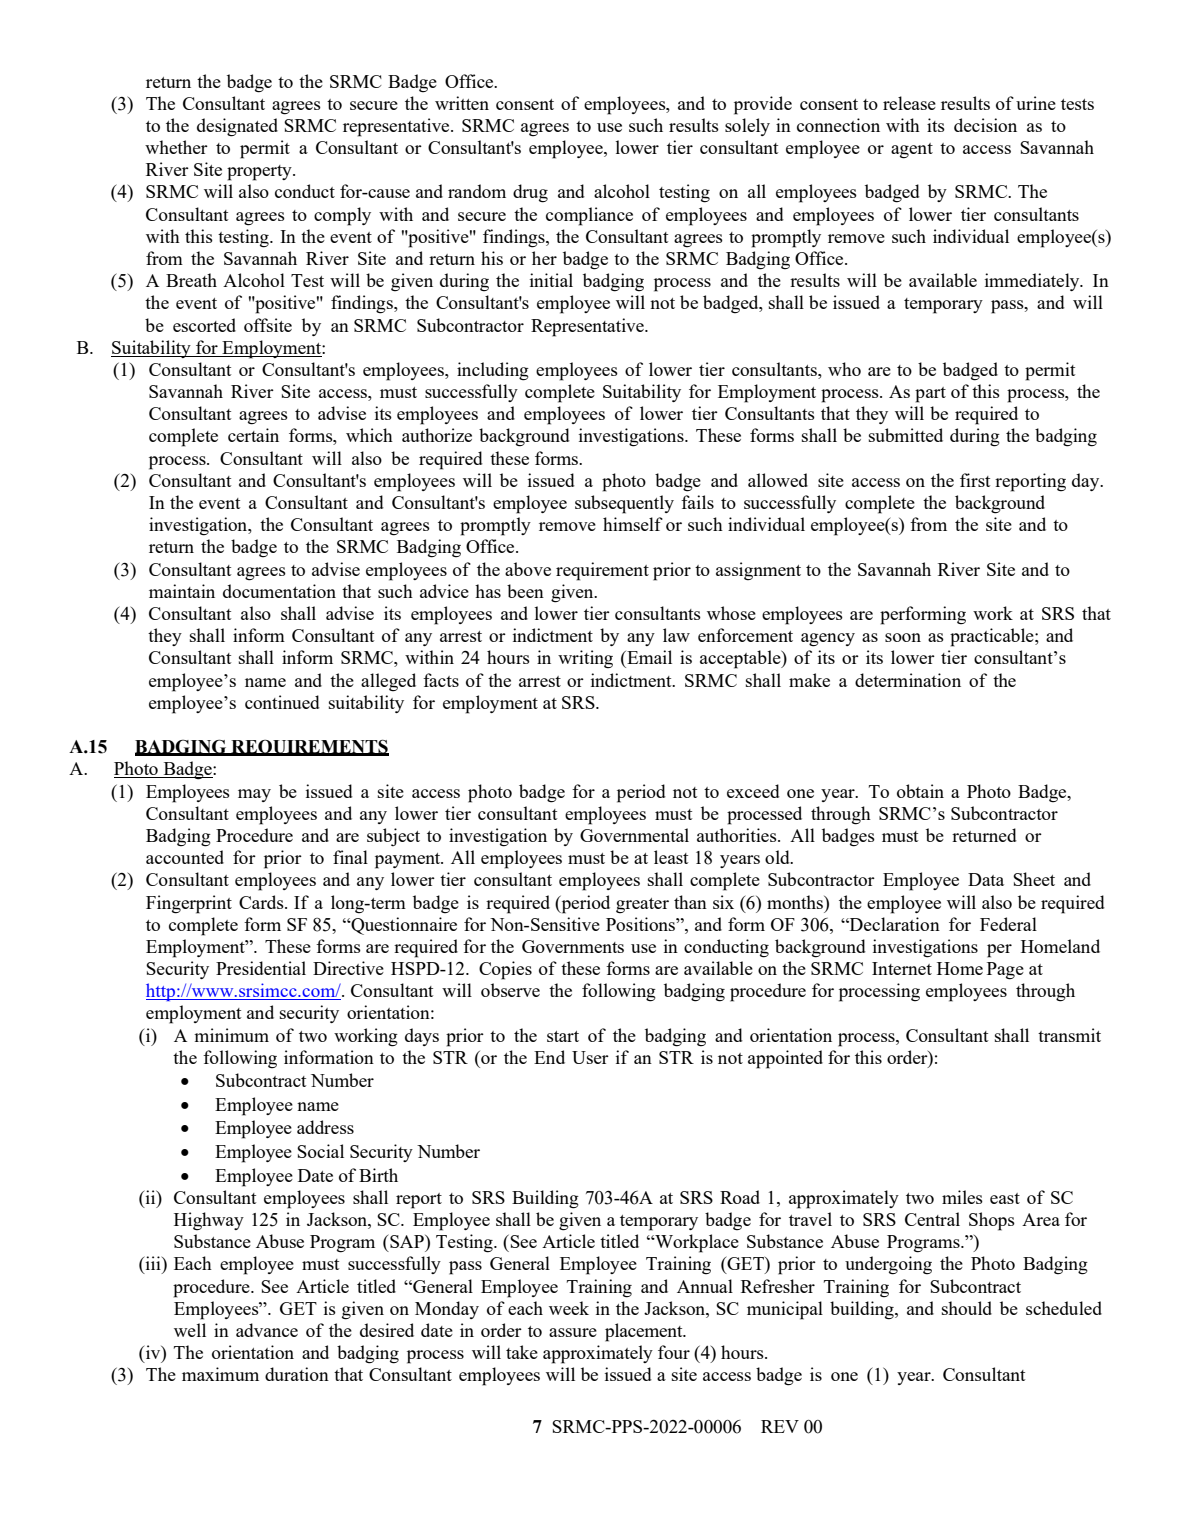  Describe the element at coordinates (297, 1374) in the page. I see `duration` at that location.
